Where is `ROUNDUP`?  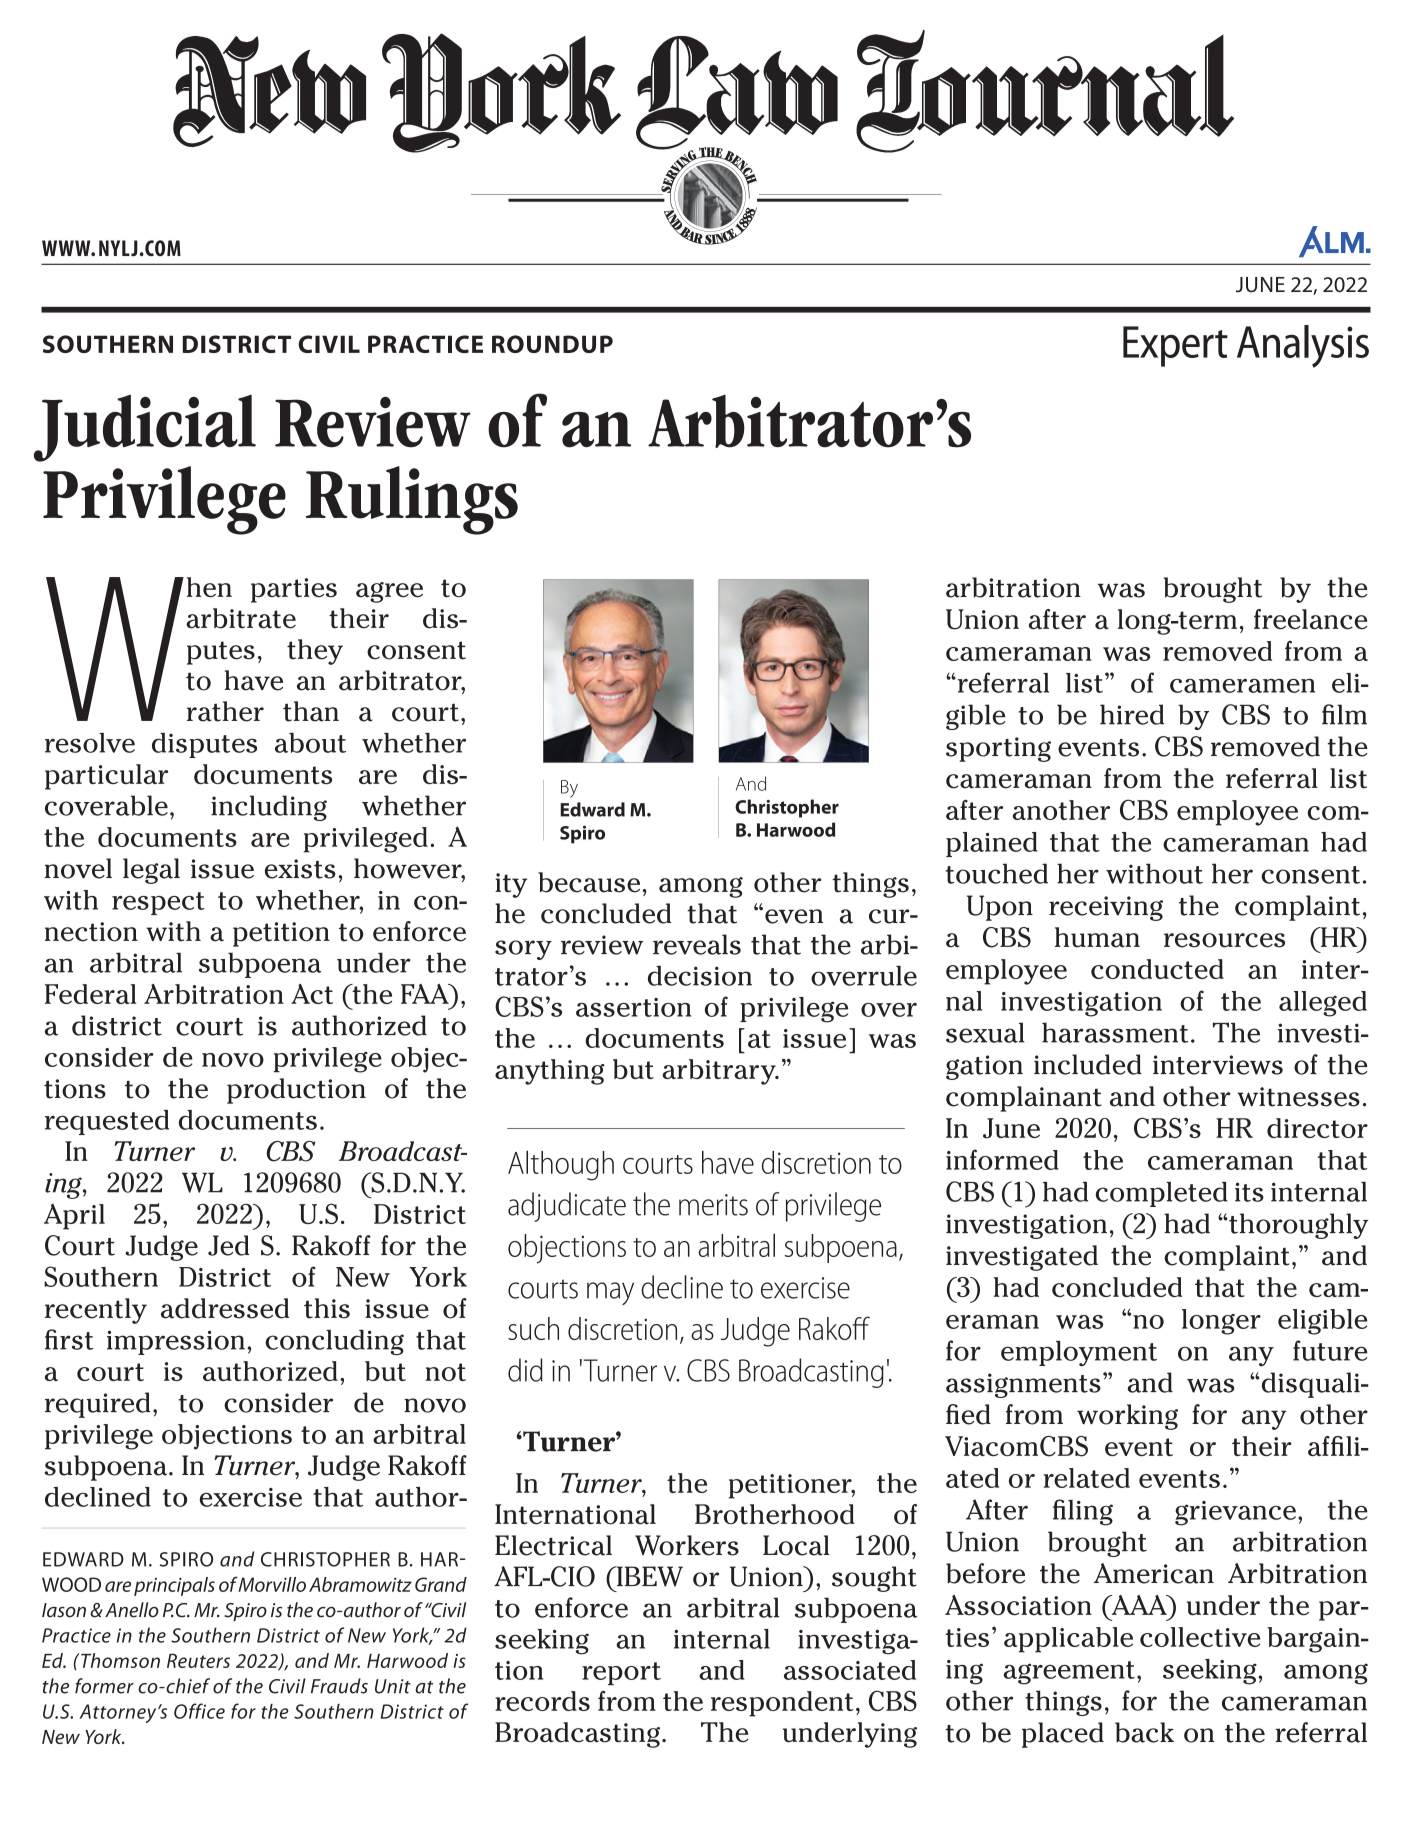
ROUNDUP is located at coordinates (552, 344).
